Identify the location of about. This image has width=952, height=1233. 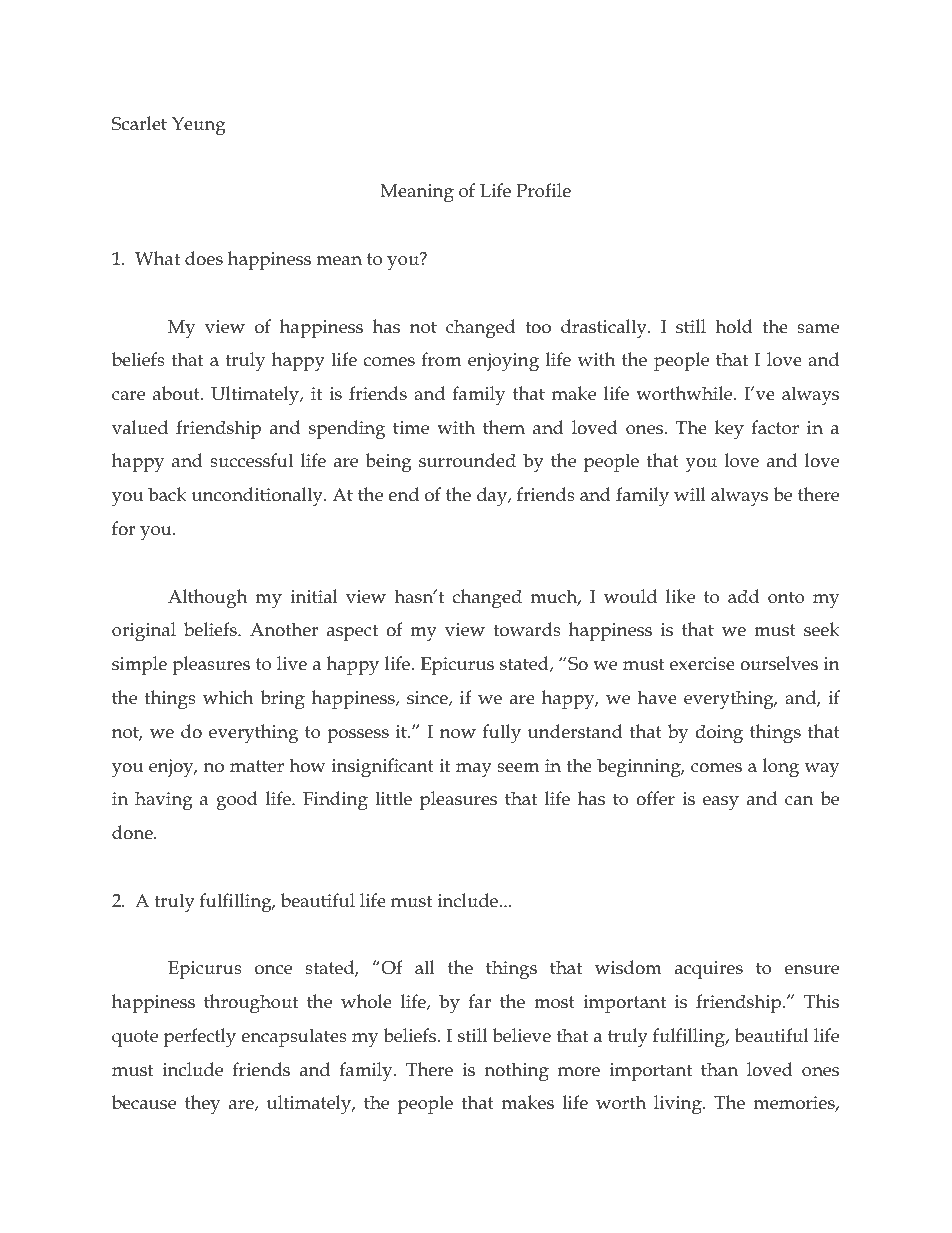
(177, 393).
